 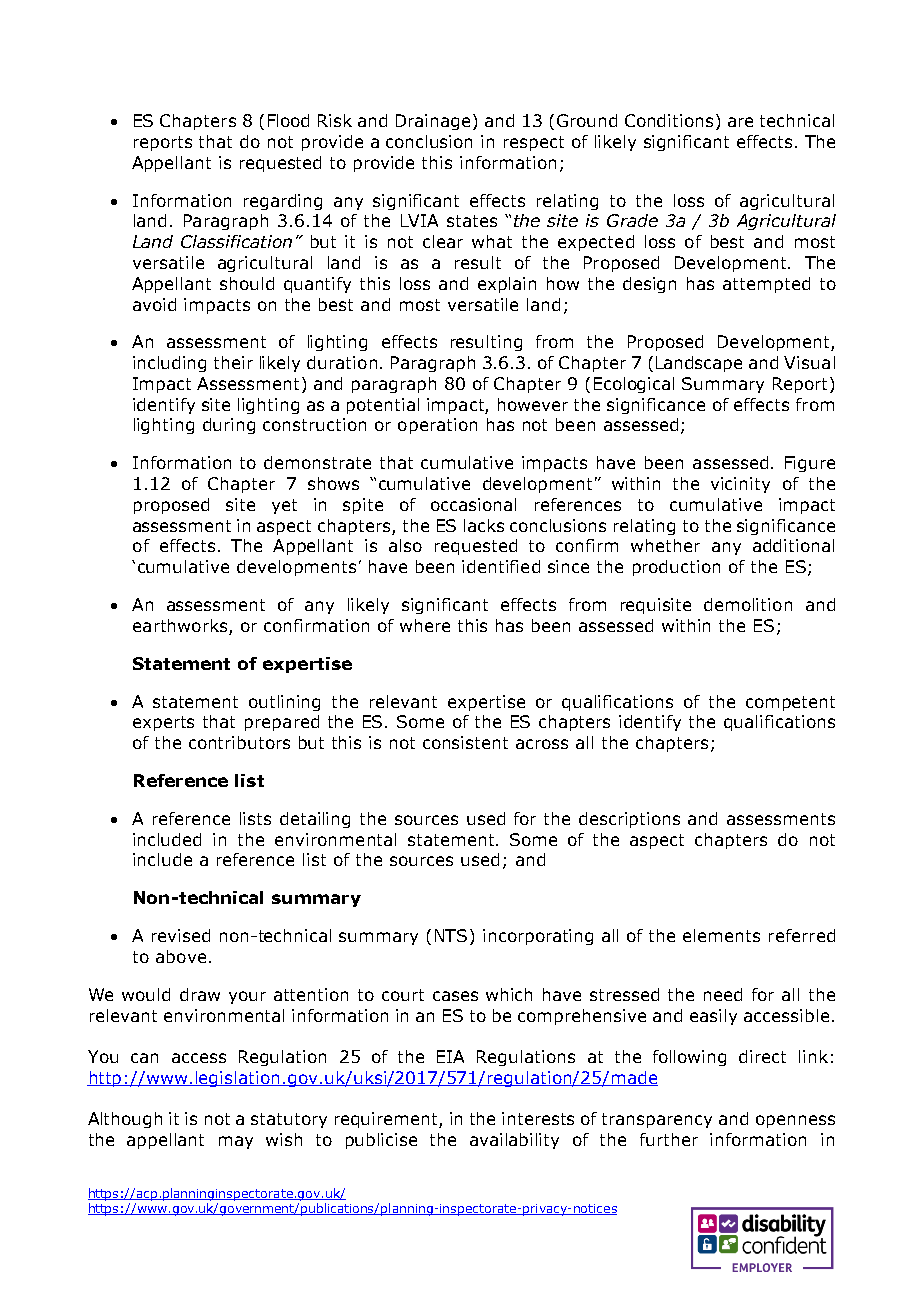 I want to click on Flood, so click(x=288, y=120).
